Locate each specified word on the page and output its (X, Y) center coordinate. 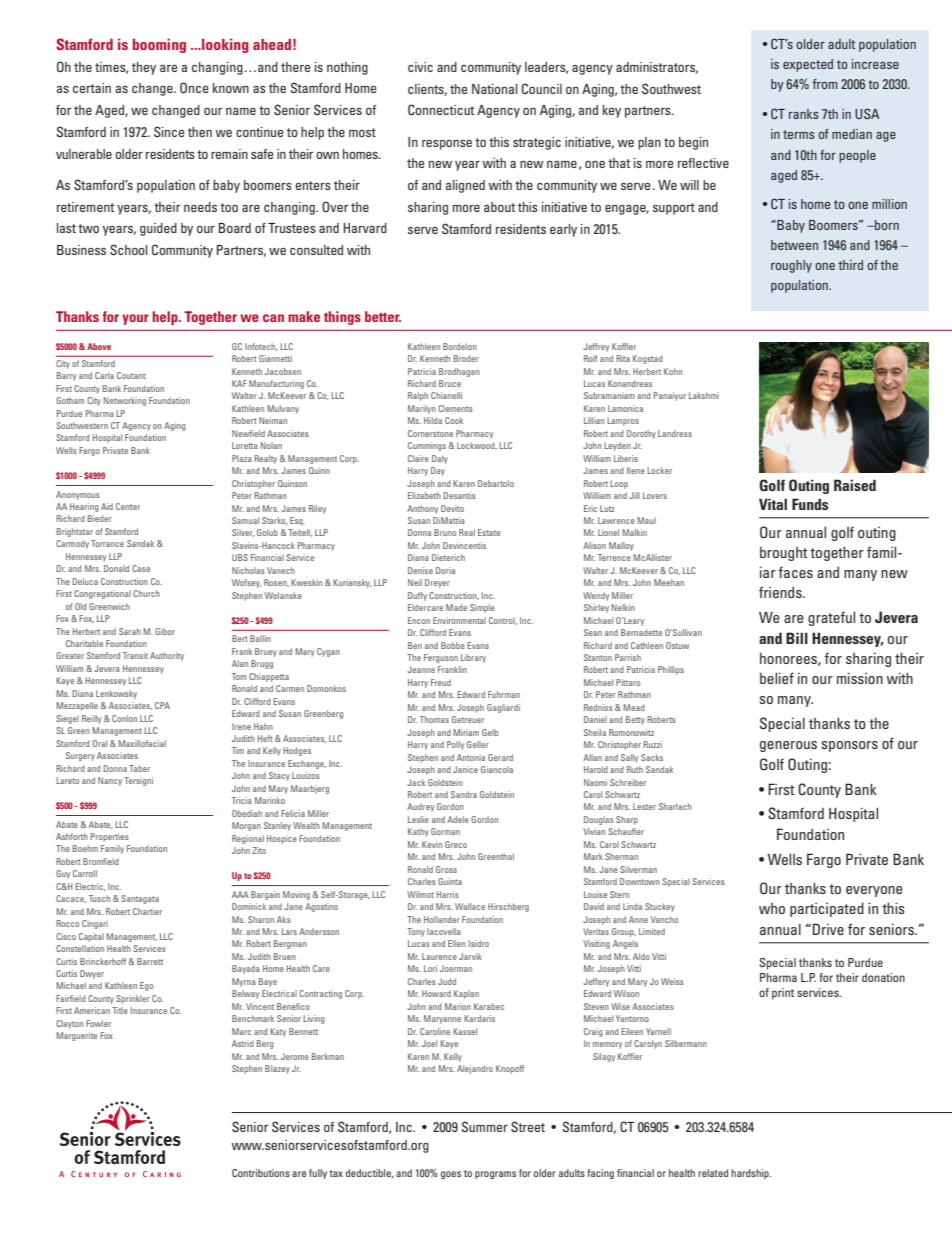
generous (788, 746)
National (495, 89)
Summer (484, 1126)
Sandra (464, 794)
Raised (855, 485)
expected (808, 65)
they (144, 68)
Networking (124, 401)
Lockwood (477, 446)
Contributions (261, 1173)
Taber (139, 768)
